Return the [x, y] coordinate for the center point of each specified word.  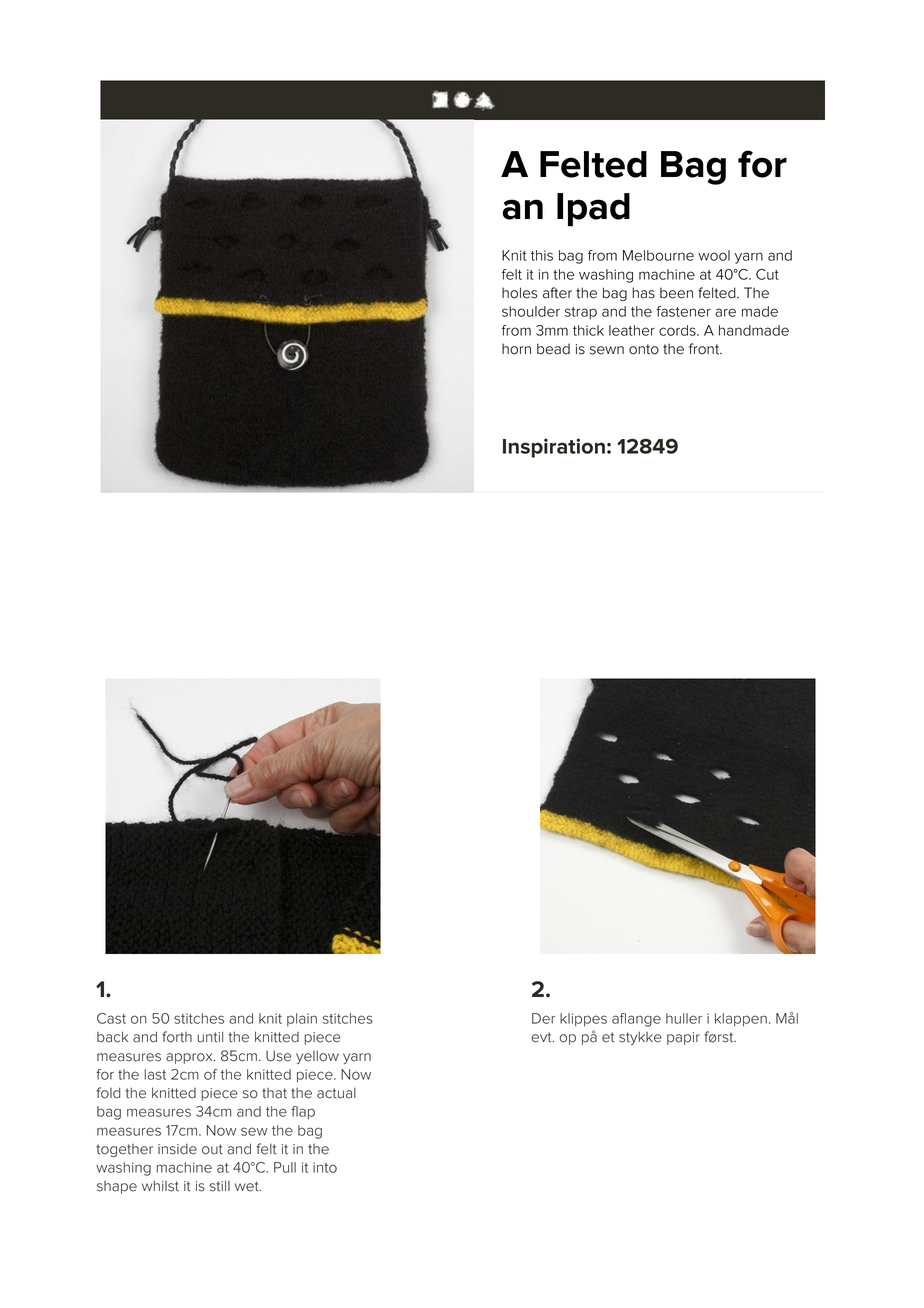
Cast [111, 1018]
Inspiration [554, 448]
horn [516, 349]
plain [302, 1019]
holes [520, 293]
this [542, 255]
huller [684, 1018]
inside [177, 1149]
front [705, 349]
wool [714, 255]
